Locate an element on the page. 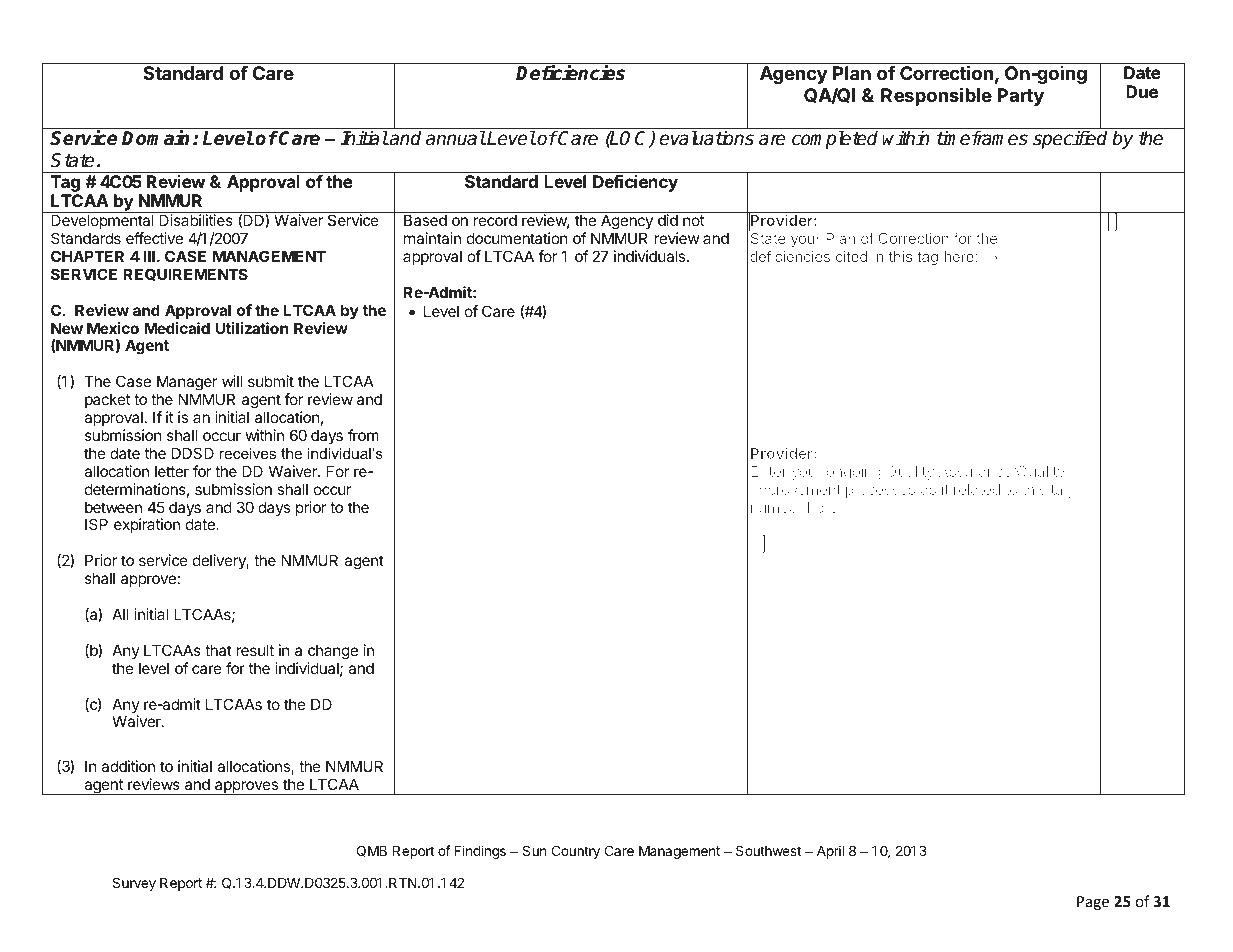 The height and width of the document is (952, 1233). related is located at coordinates (977, 489).
